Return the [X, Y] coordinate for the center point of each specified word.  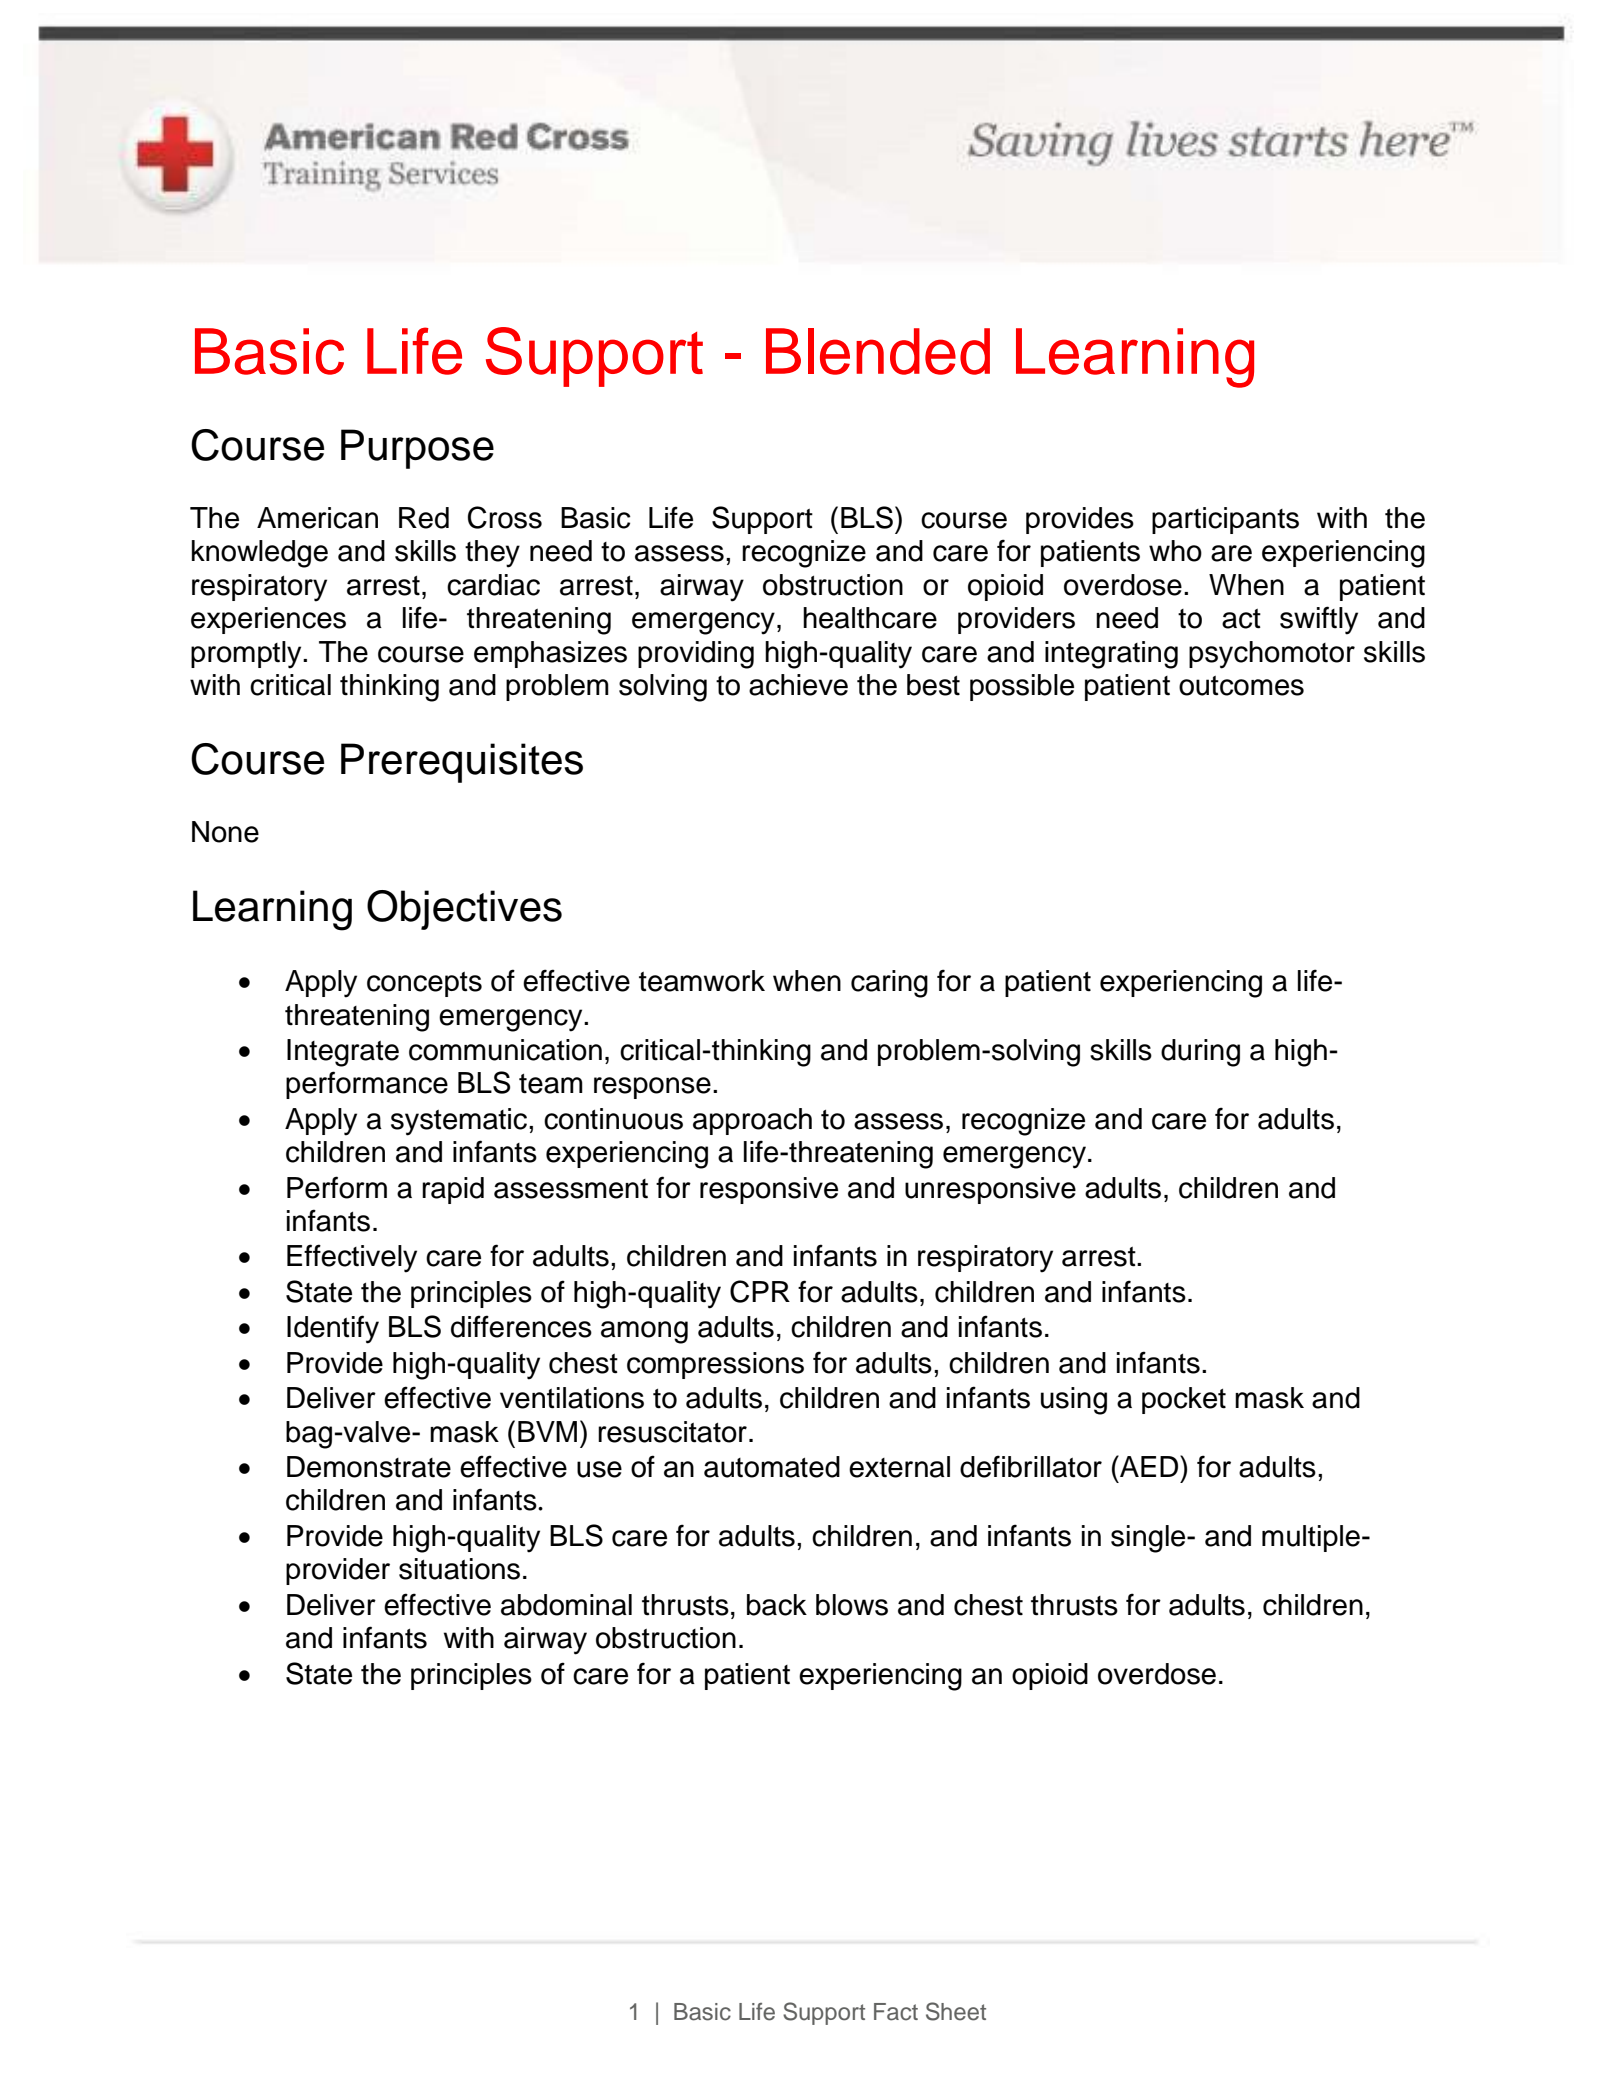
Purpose [417, 449]
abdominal [566, 1605]
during [1200, 1053]
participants [1225, 520]
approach [752, 1121]
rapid [453, 1190]
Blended [878, 351]
